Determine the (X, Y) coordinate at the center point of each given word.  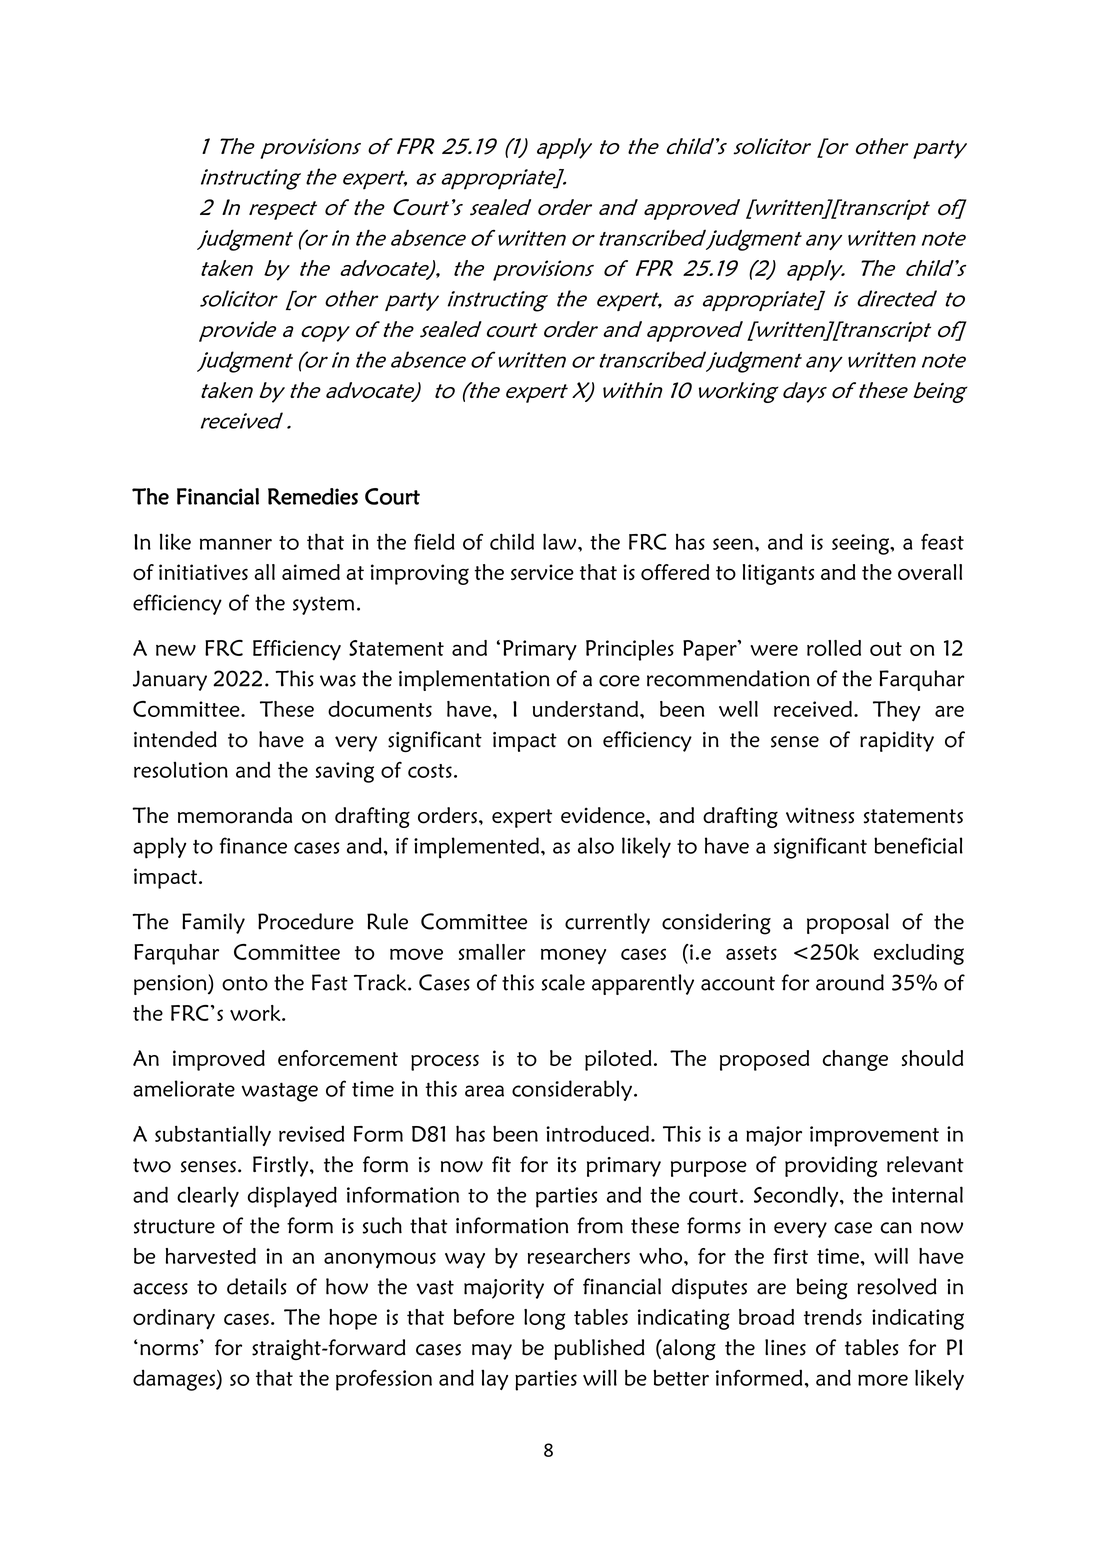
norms (170, 1348)
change (855, 1060)
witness (820, 815)
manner (236, 544)
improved (219, 1060)
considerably (572, 1090)
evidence (604, 815)
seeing (861, 544)
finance (253, 845)
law (561, 541)
